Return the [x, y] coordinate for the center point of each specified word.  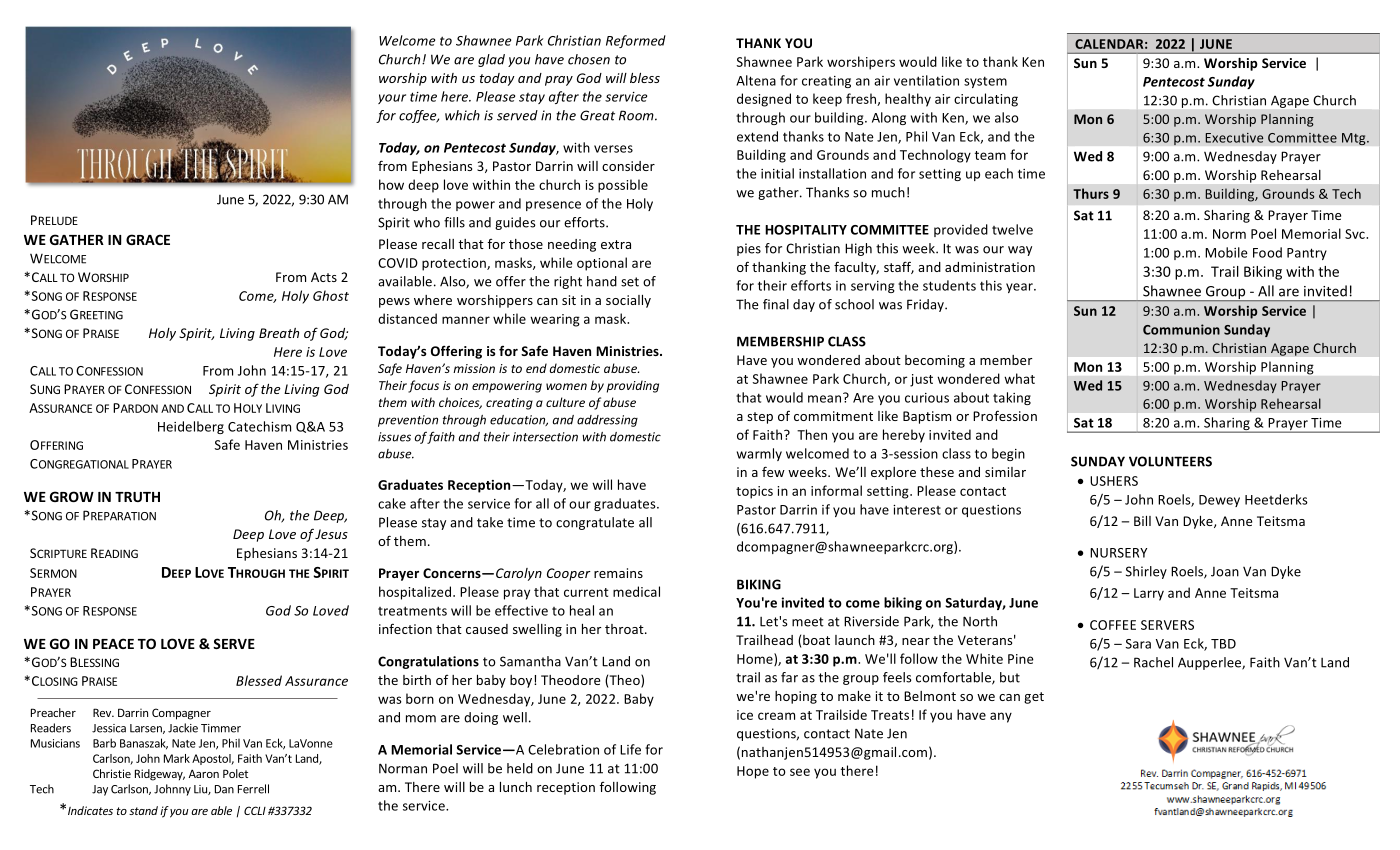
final [776, 304]
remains [618, 573]
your [392, 99]
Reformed [636, 41]
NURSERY [1118, 553]
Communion [1181, 329]
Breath [279, 333]
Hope [753, 772]
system [985, 82]
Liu [201, 790]
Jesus [331, 534]
